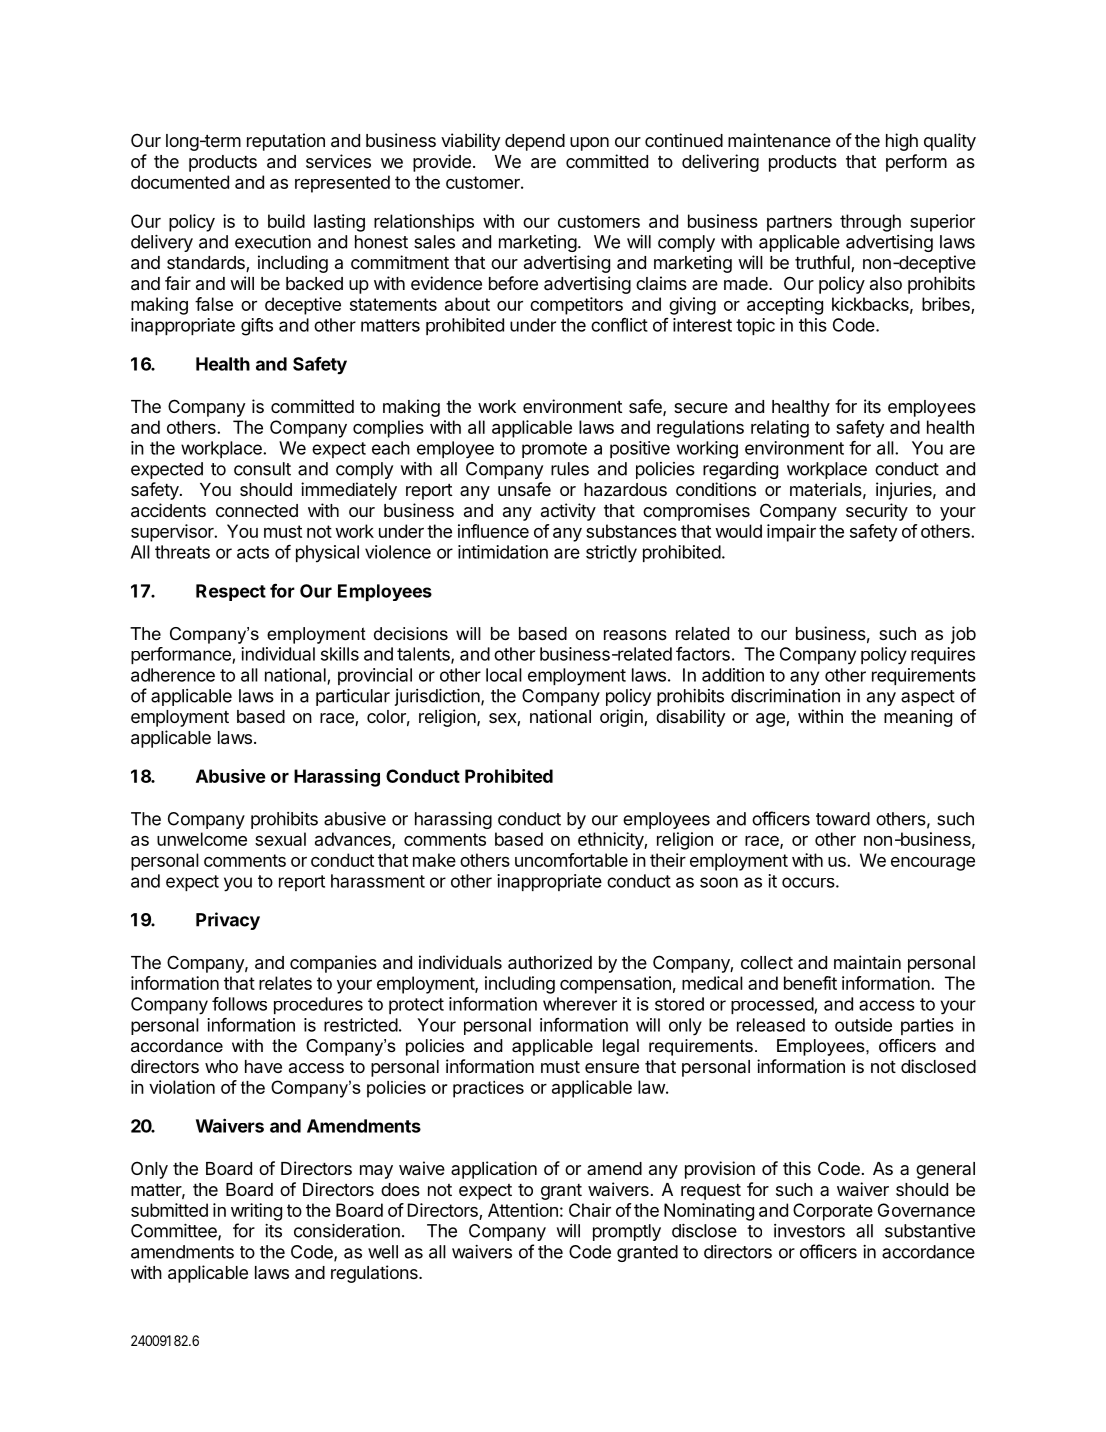 The width and height of the image is (1106, 1432). I want to click on sexual, so click(280, 839).
